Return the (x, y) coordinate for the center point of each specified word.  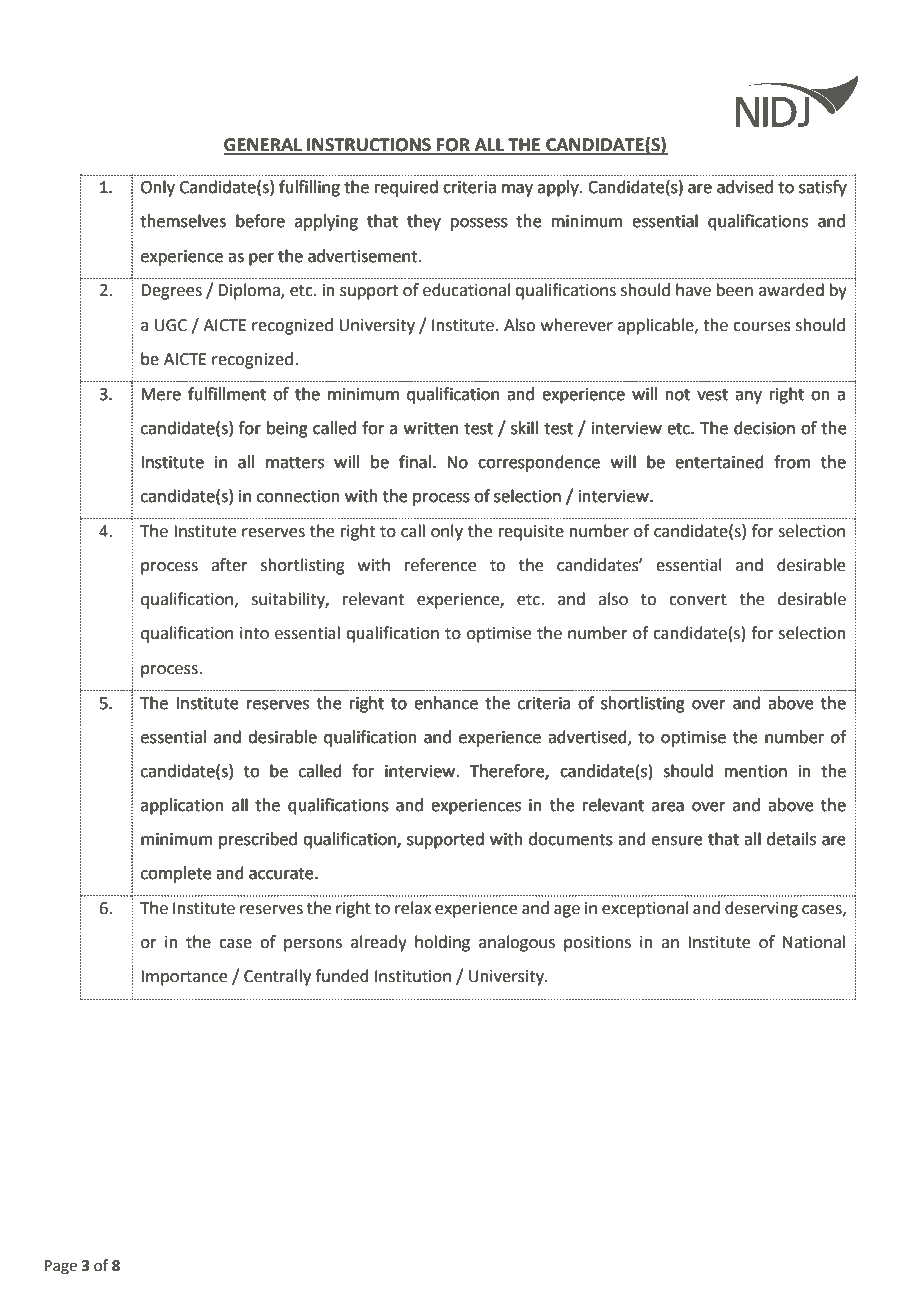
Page (61, 1267)
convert (698, 600)
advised (745, 187)
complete (176, 874)
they (424, 222)
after (229, 565)
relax (413, 908)
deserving (761, 909)
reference (440, 565)
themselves (183, 221)
